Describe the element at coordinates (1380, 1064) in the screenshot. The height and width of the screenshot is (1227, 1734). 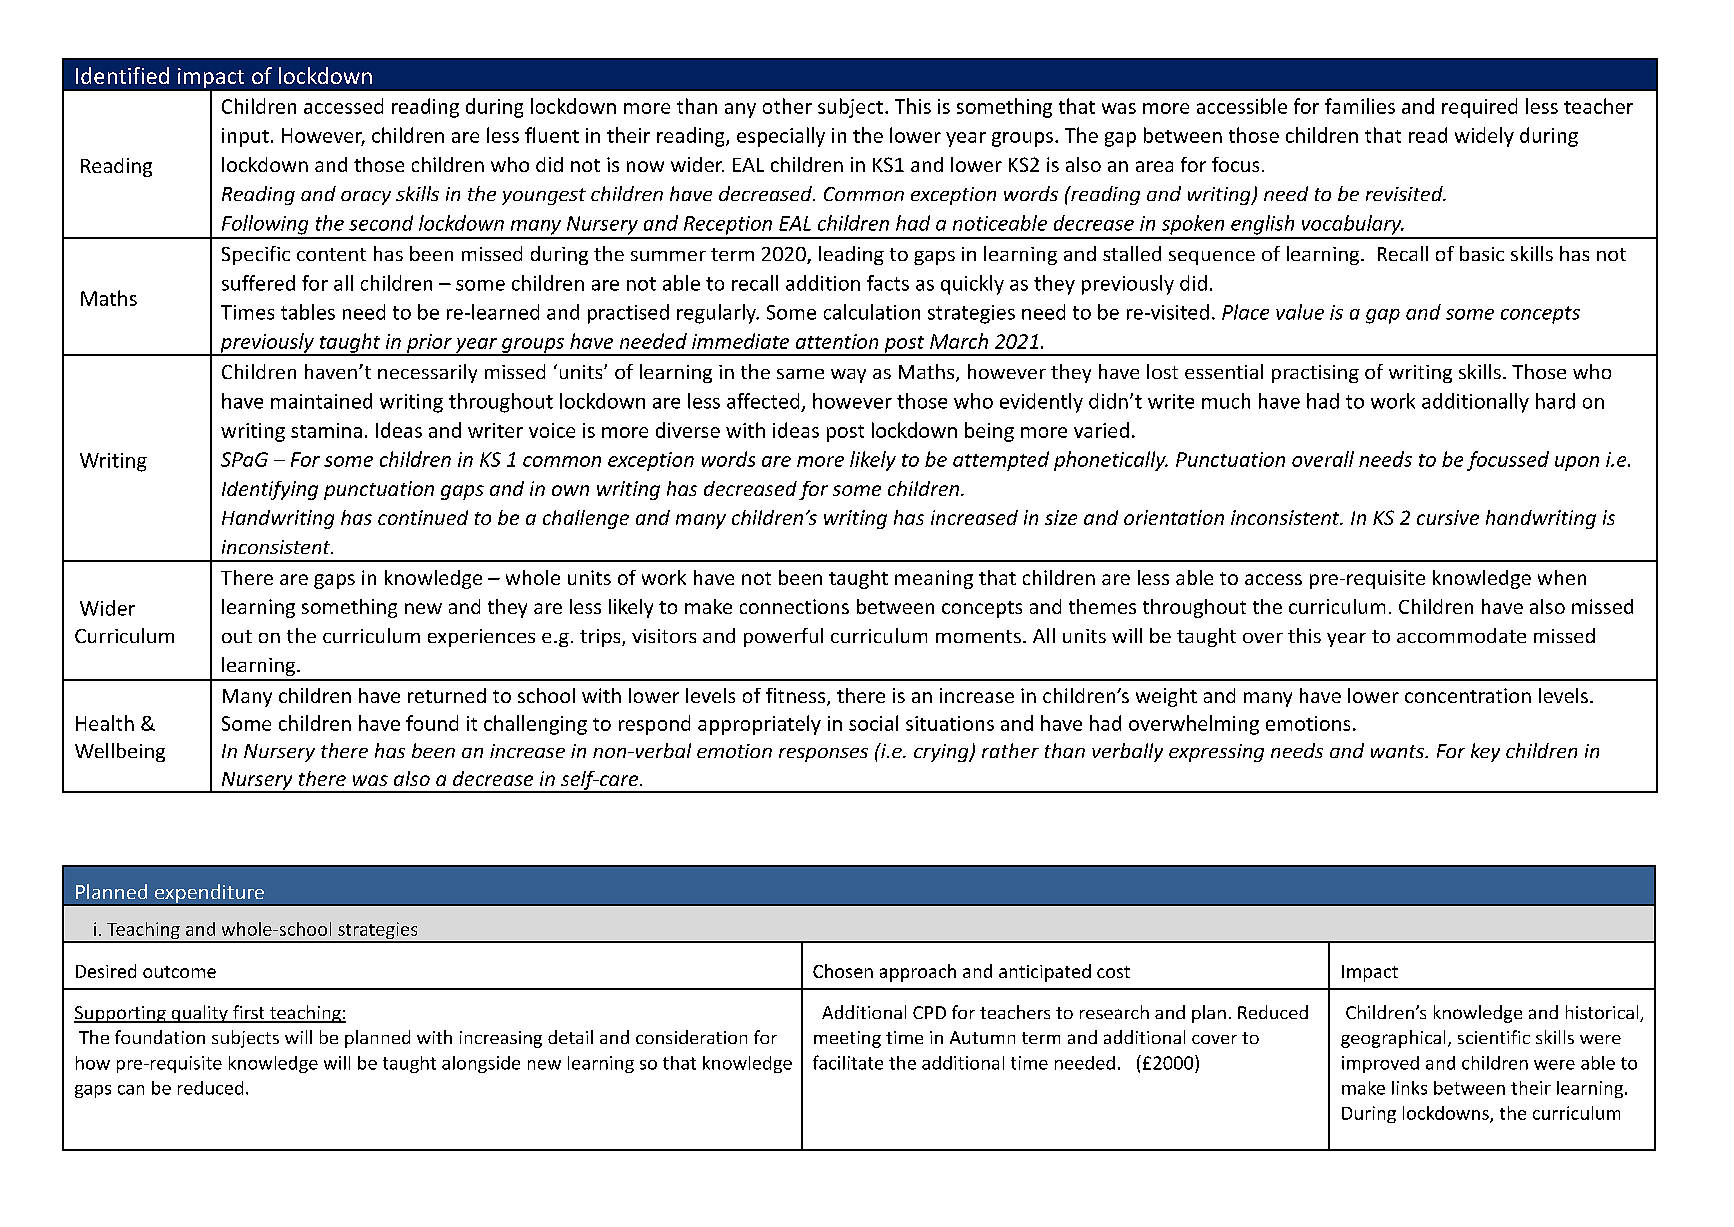
I see `improved` at that location.
